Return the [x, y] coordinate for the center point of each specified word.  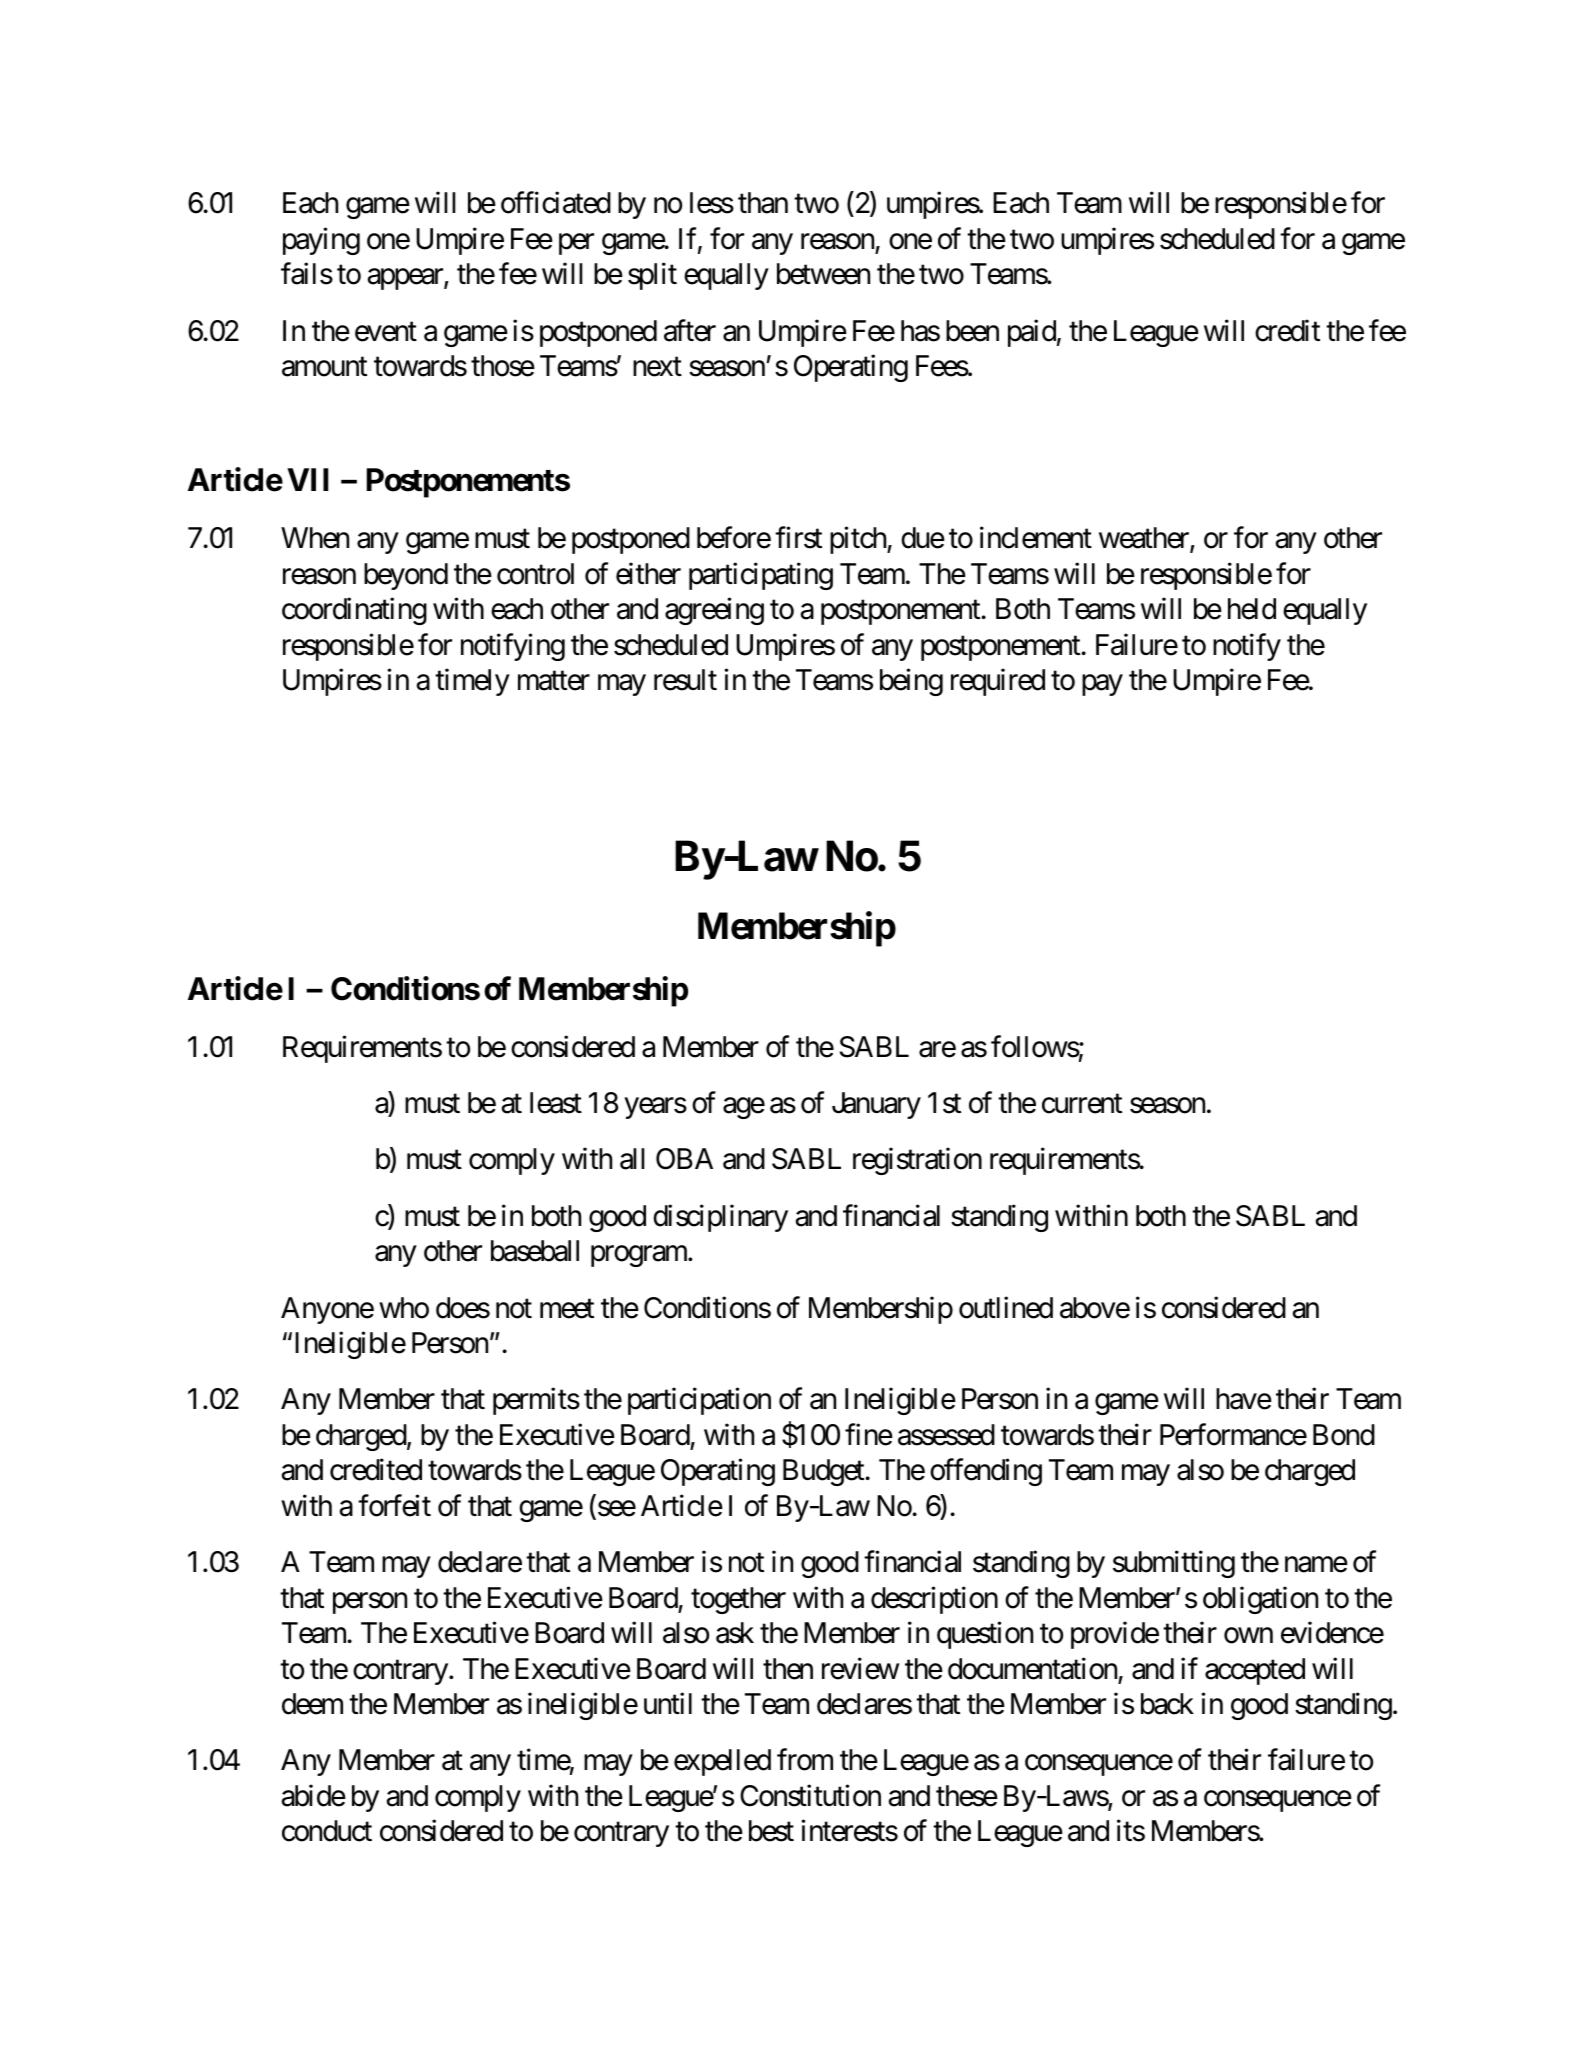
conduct [327, 1831]
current [1082, 1104]
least [556, 1103]
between [823, 274]
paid [1032, 333]
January [876, 1105]
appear [406, 279]
